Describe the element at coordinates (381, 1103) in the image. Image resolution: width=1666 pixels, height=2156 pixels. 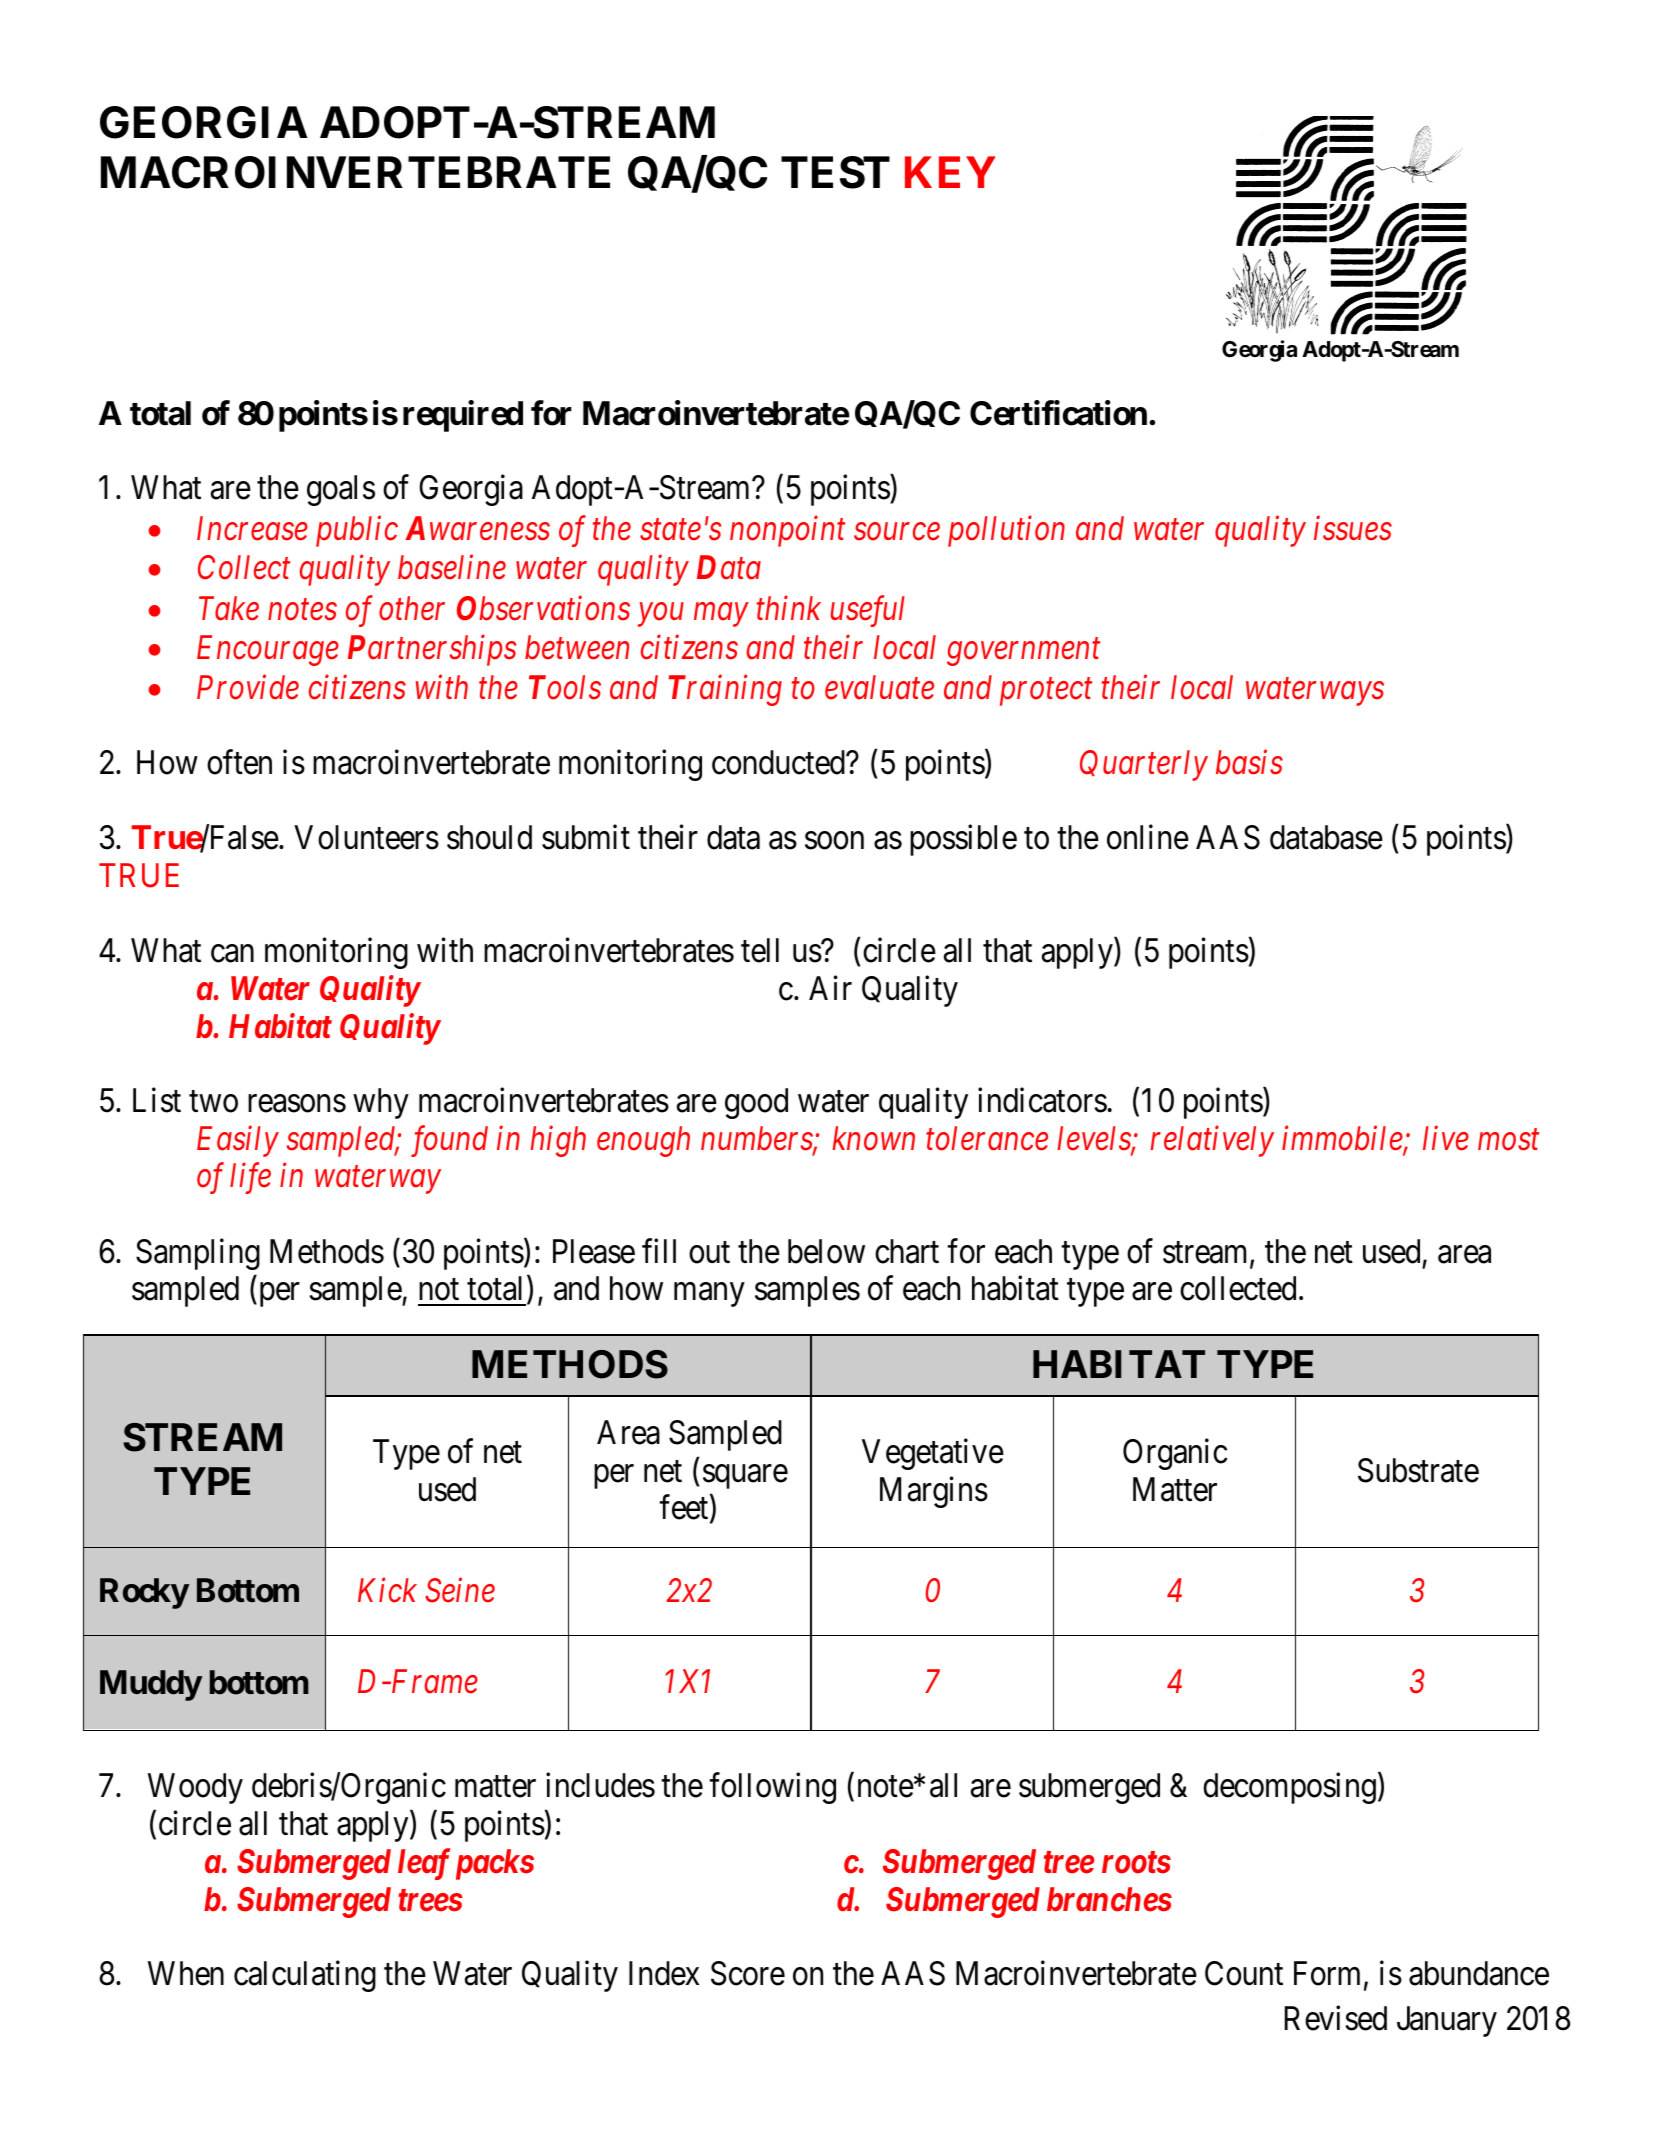
I see `why` at that location.
